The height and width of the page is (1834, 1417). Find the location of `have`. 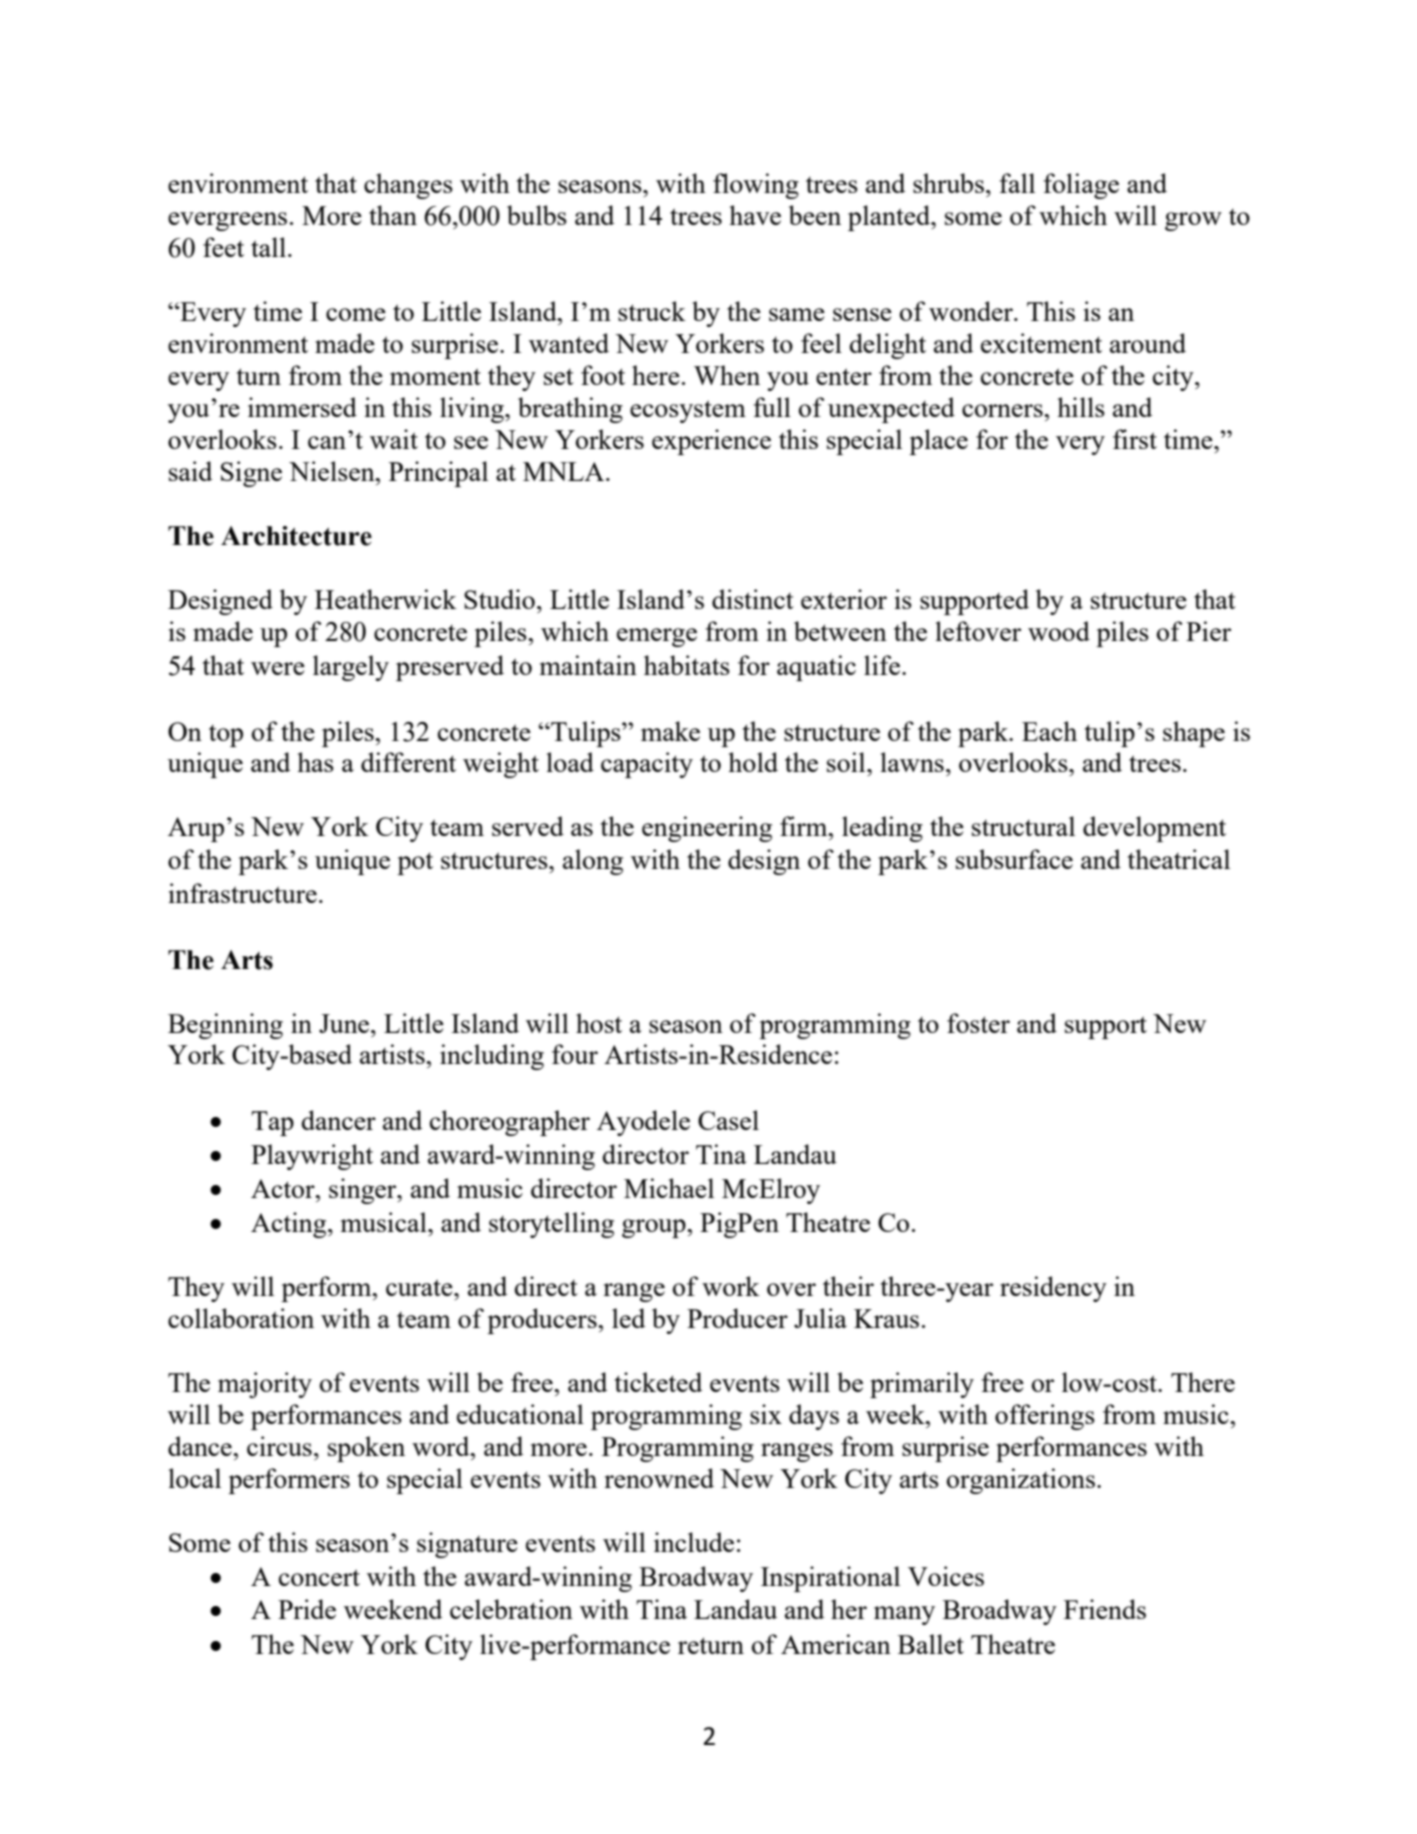

have is located at coordinates (755, 215).
